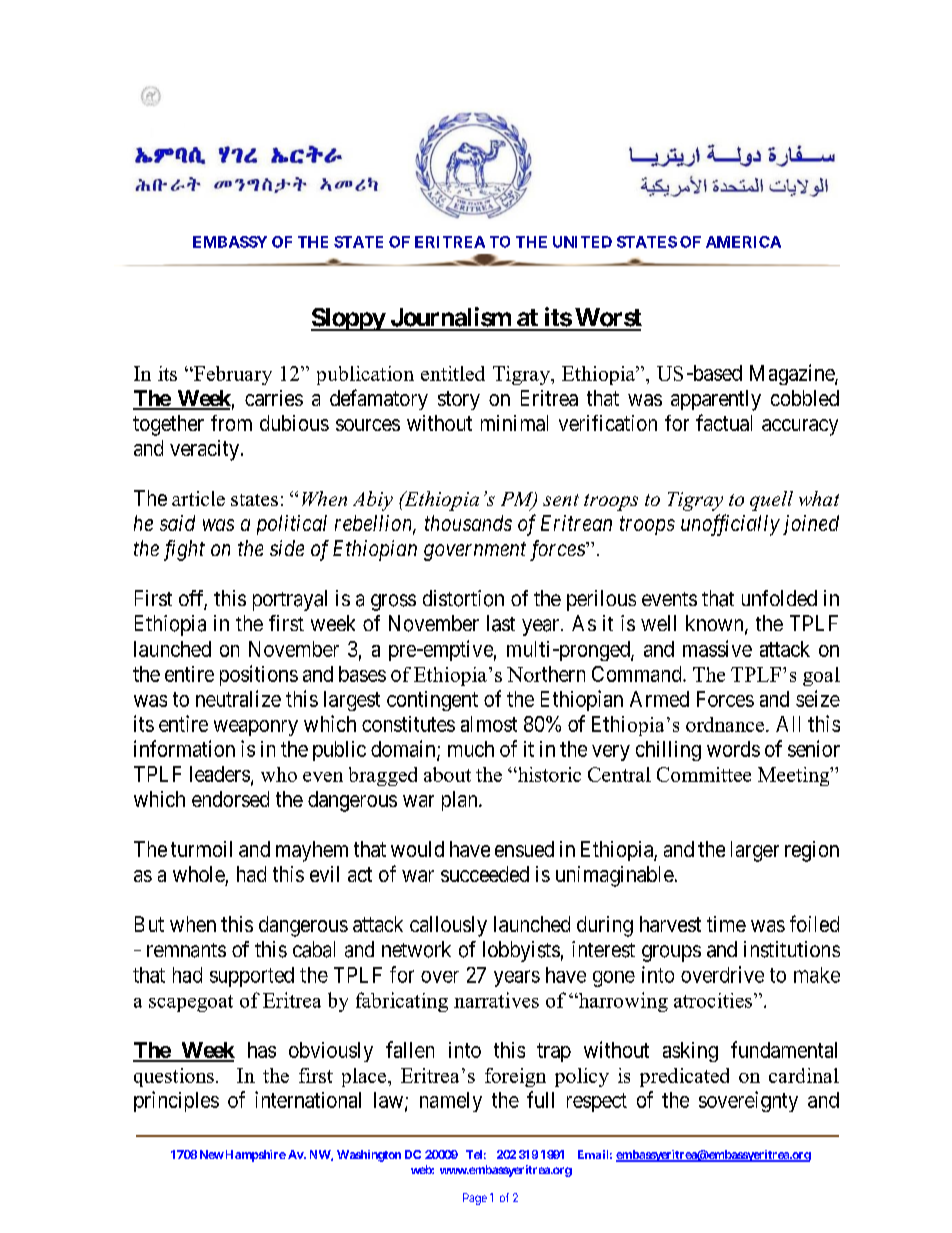 This screenshot has width=952, height=1233. Describe the element at coordinates (743, 242) in the screenshot. I see `AMERICA` at that location.
